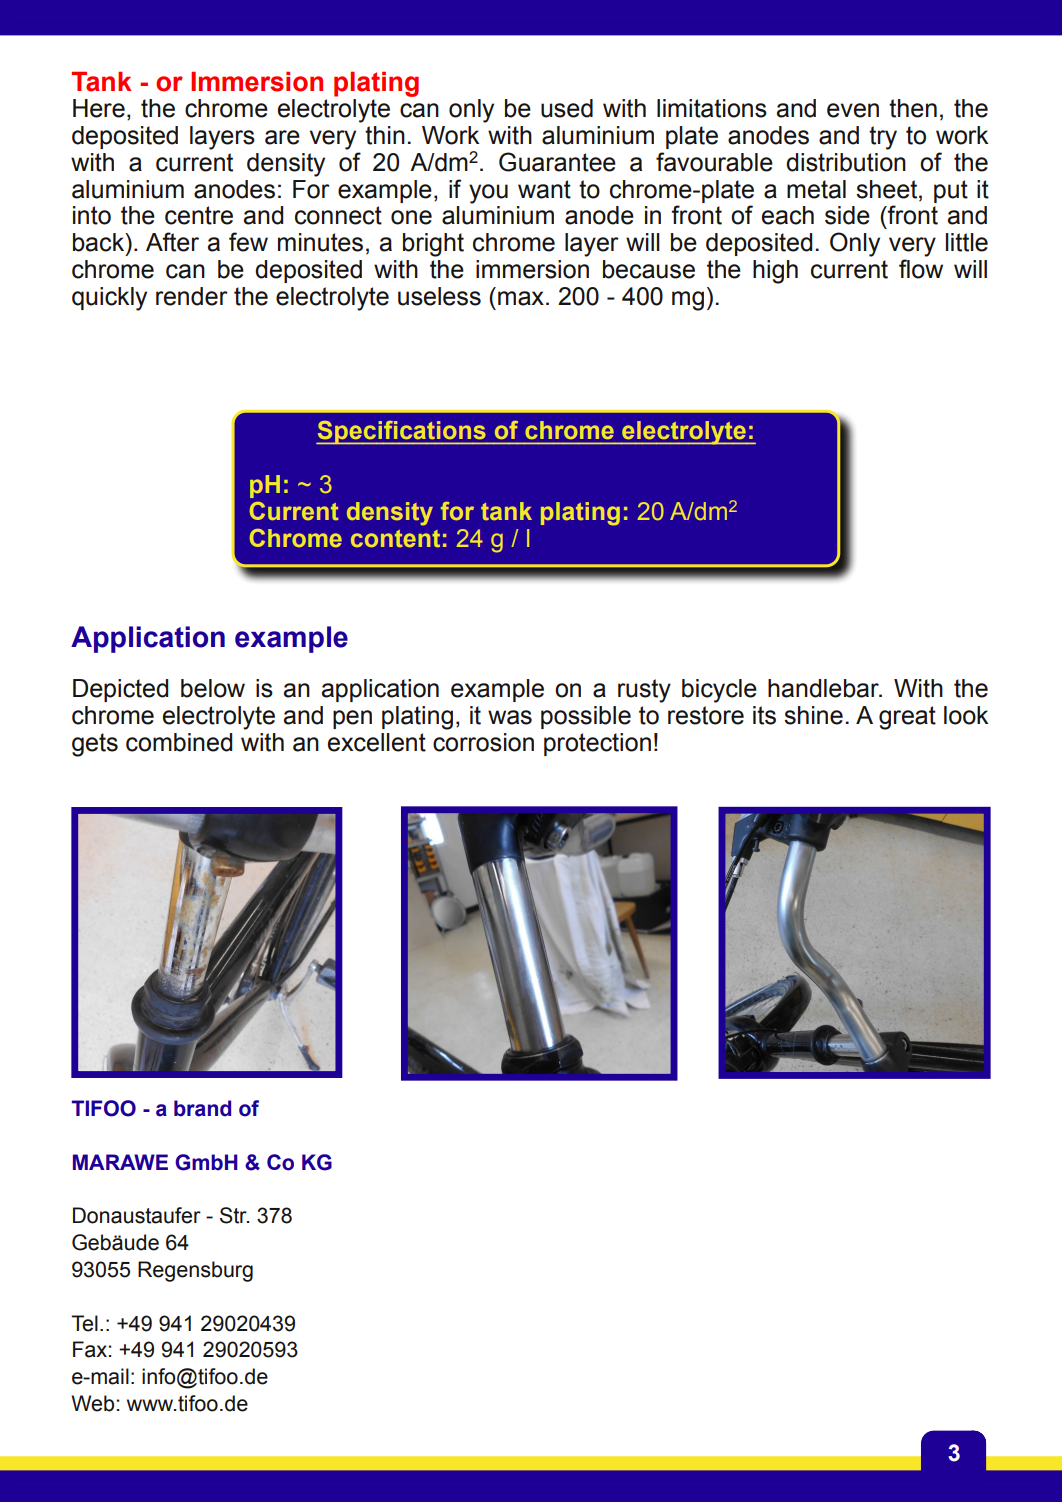 The image size is (1062, 1502). Describe the element at coordinates (883, 138) in the screenshot. I see `try` at that location.
